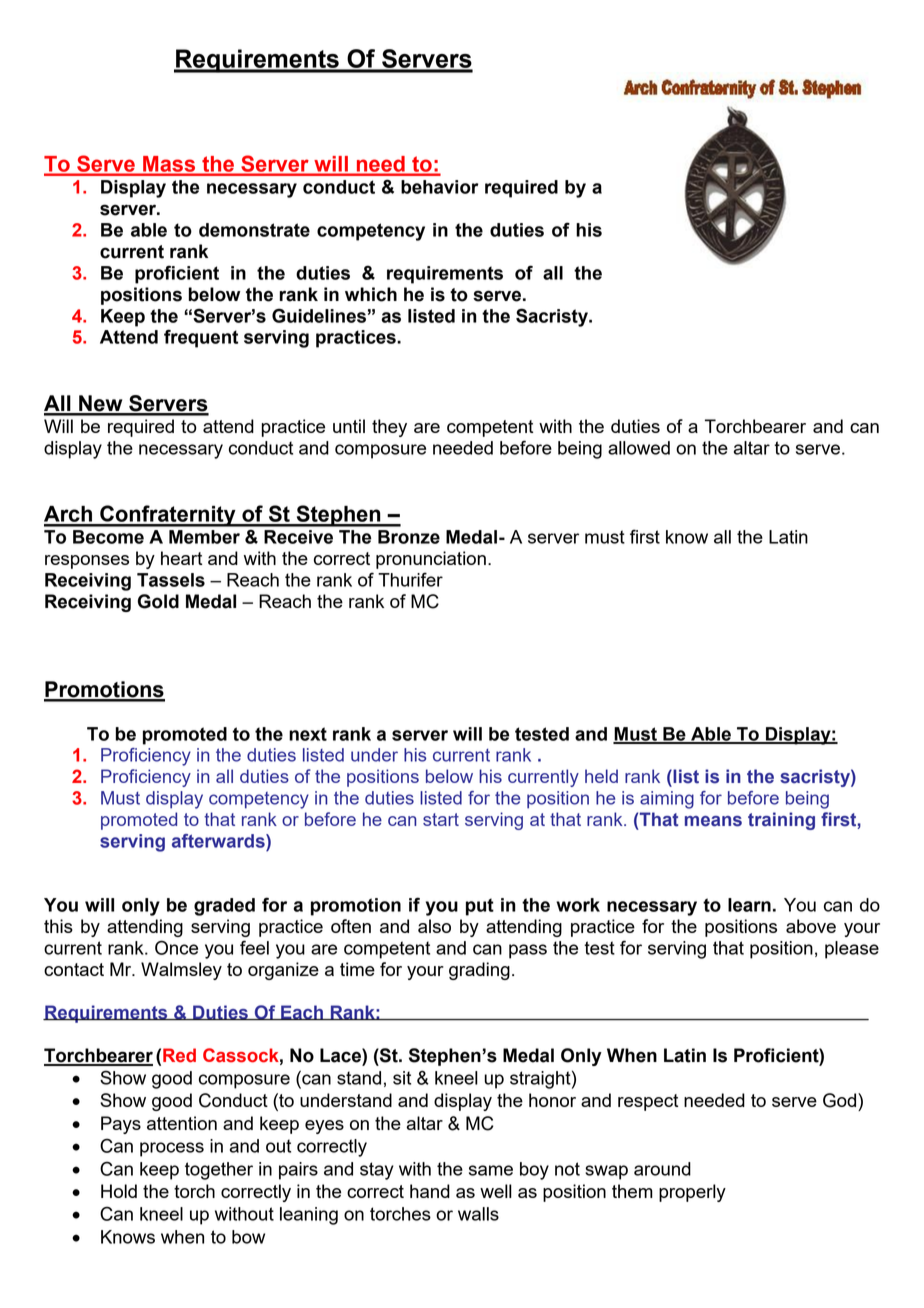 The image size is (924, 1308). What do you see at coordinates (667, 800) in the screenshot?
I see `aiming` at bounding box center [667, 800].
